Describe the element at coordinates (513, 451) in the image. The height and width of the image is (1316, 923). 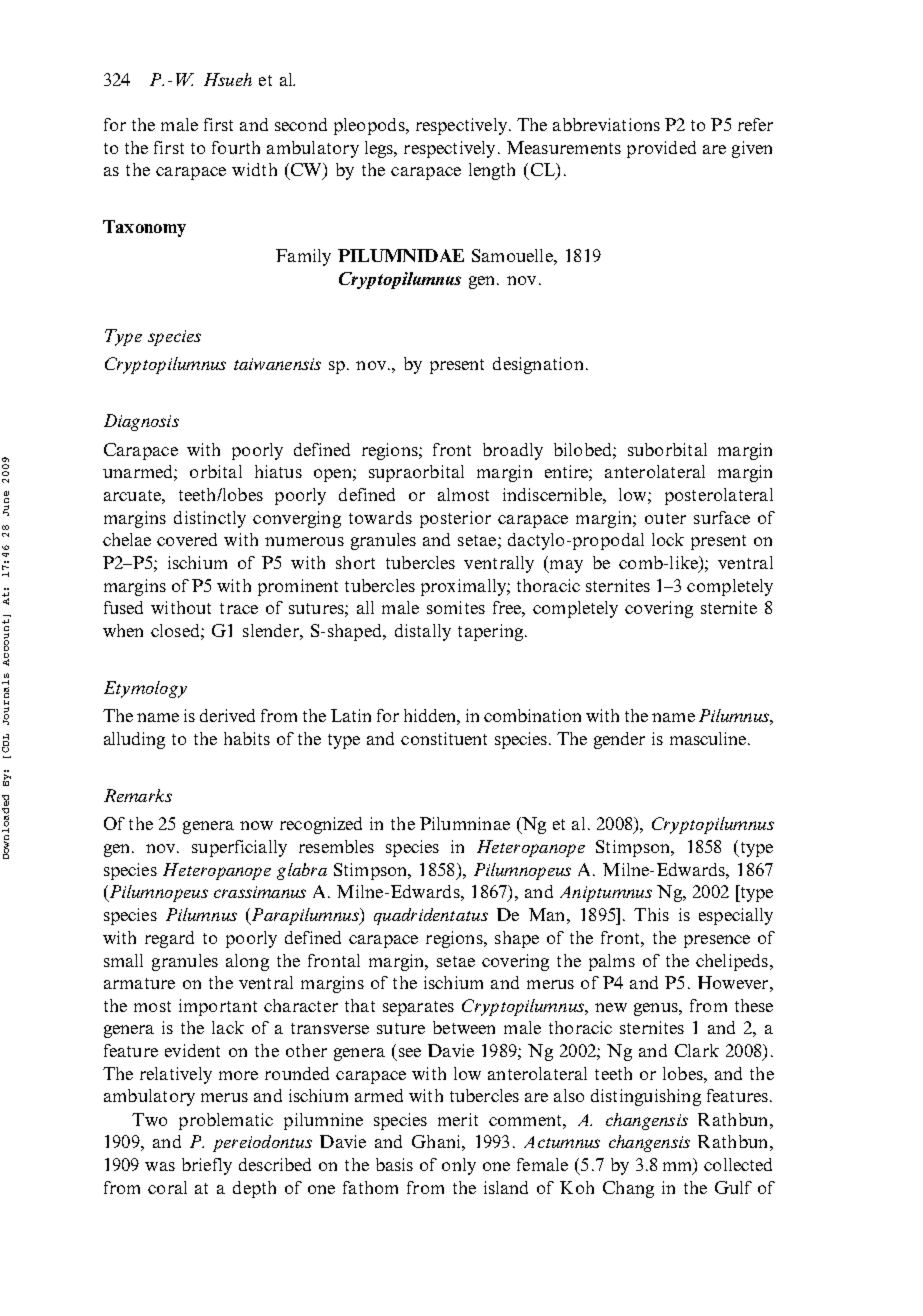
I see `broadly` at that location.
